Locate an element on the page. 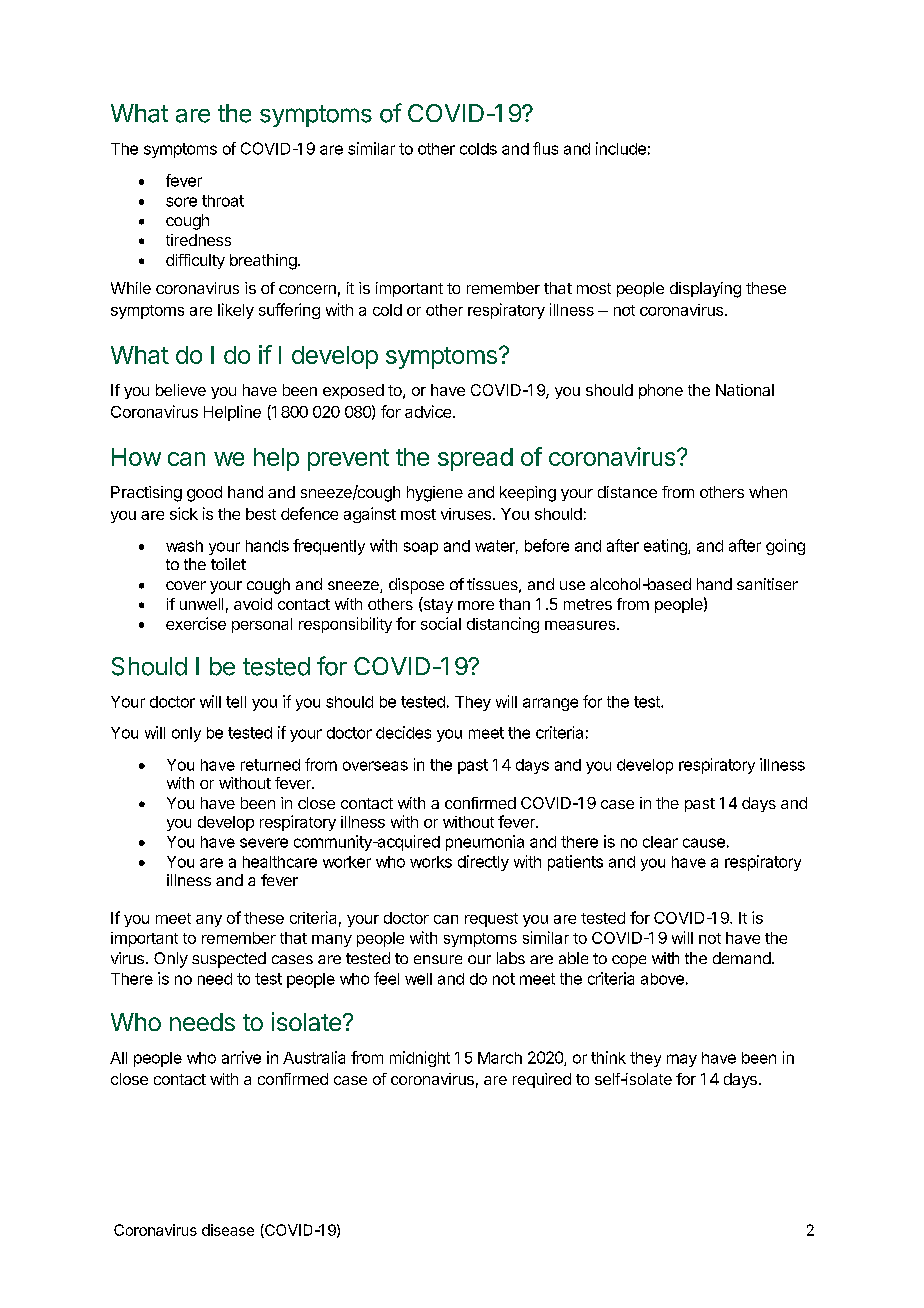  sore is located at coordinates (181, 202).
